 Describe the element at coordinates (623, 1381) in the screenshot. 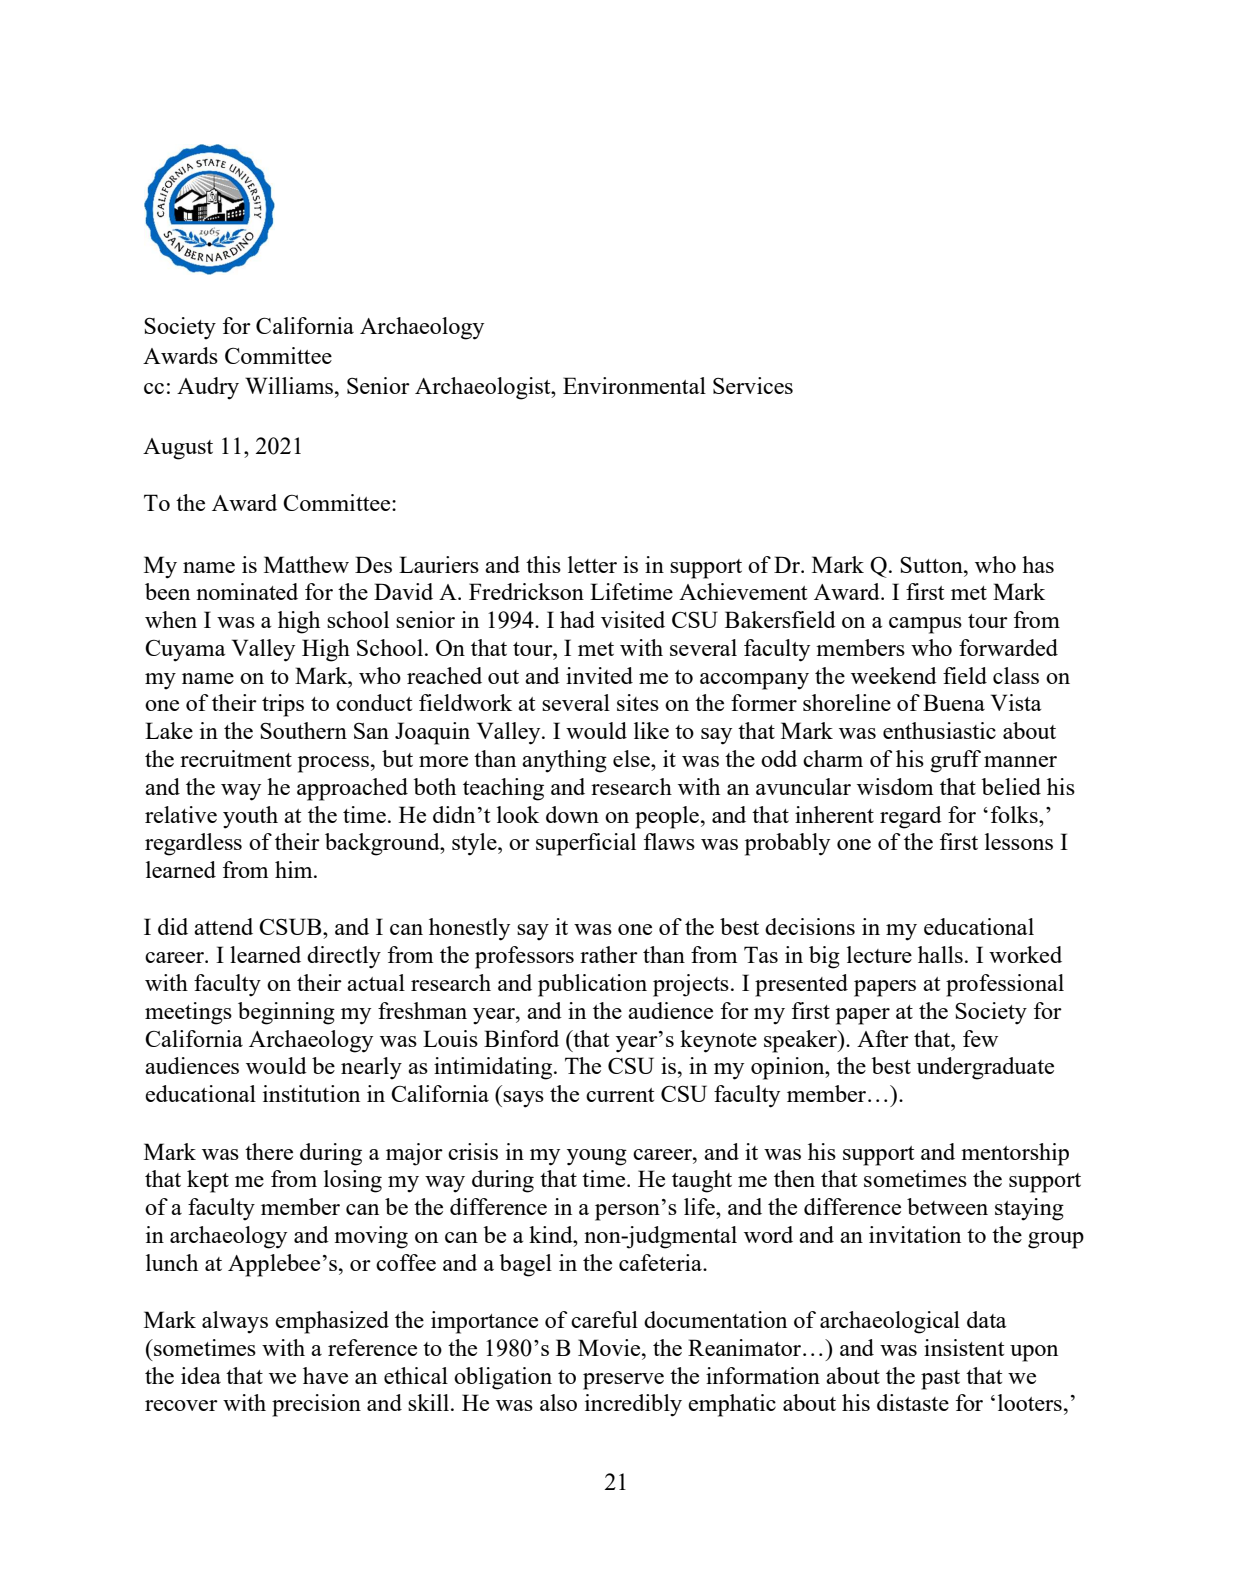

I see `preserve` at that location.
